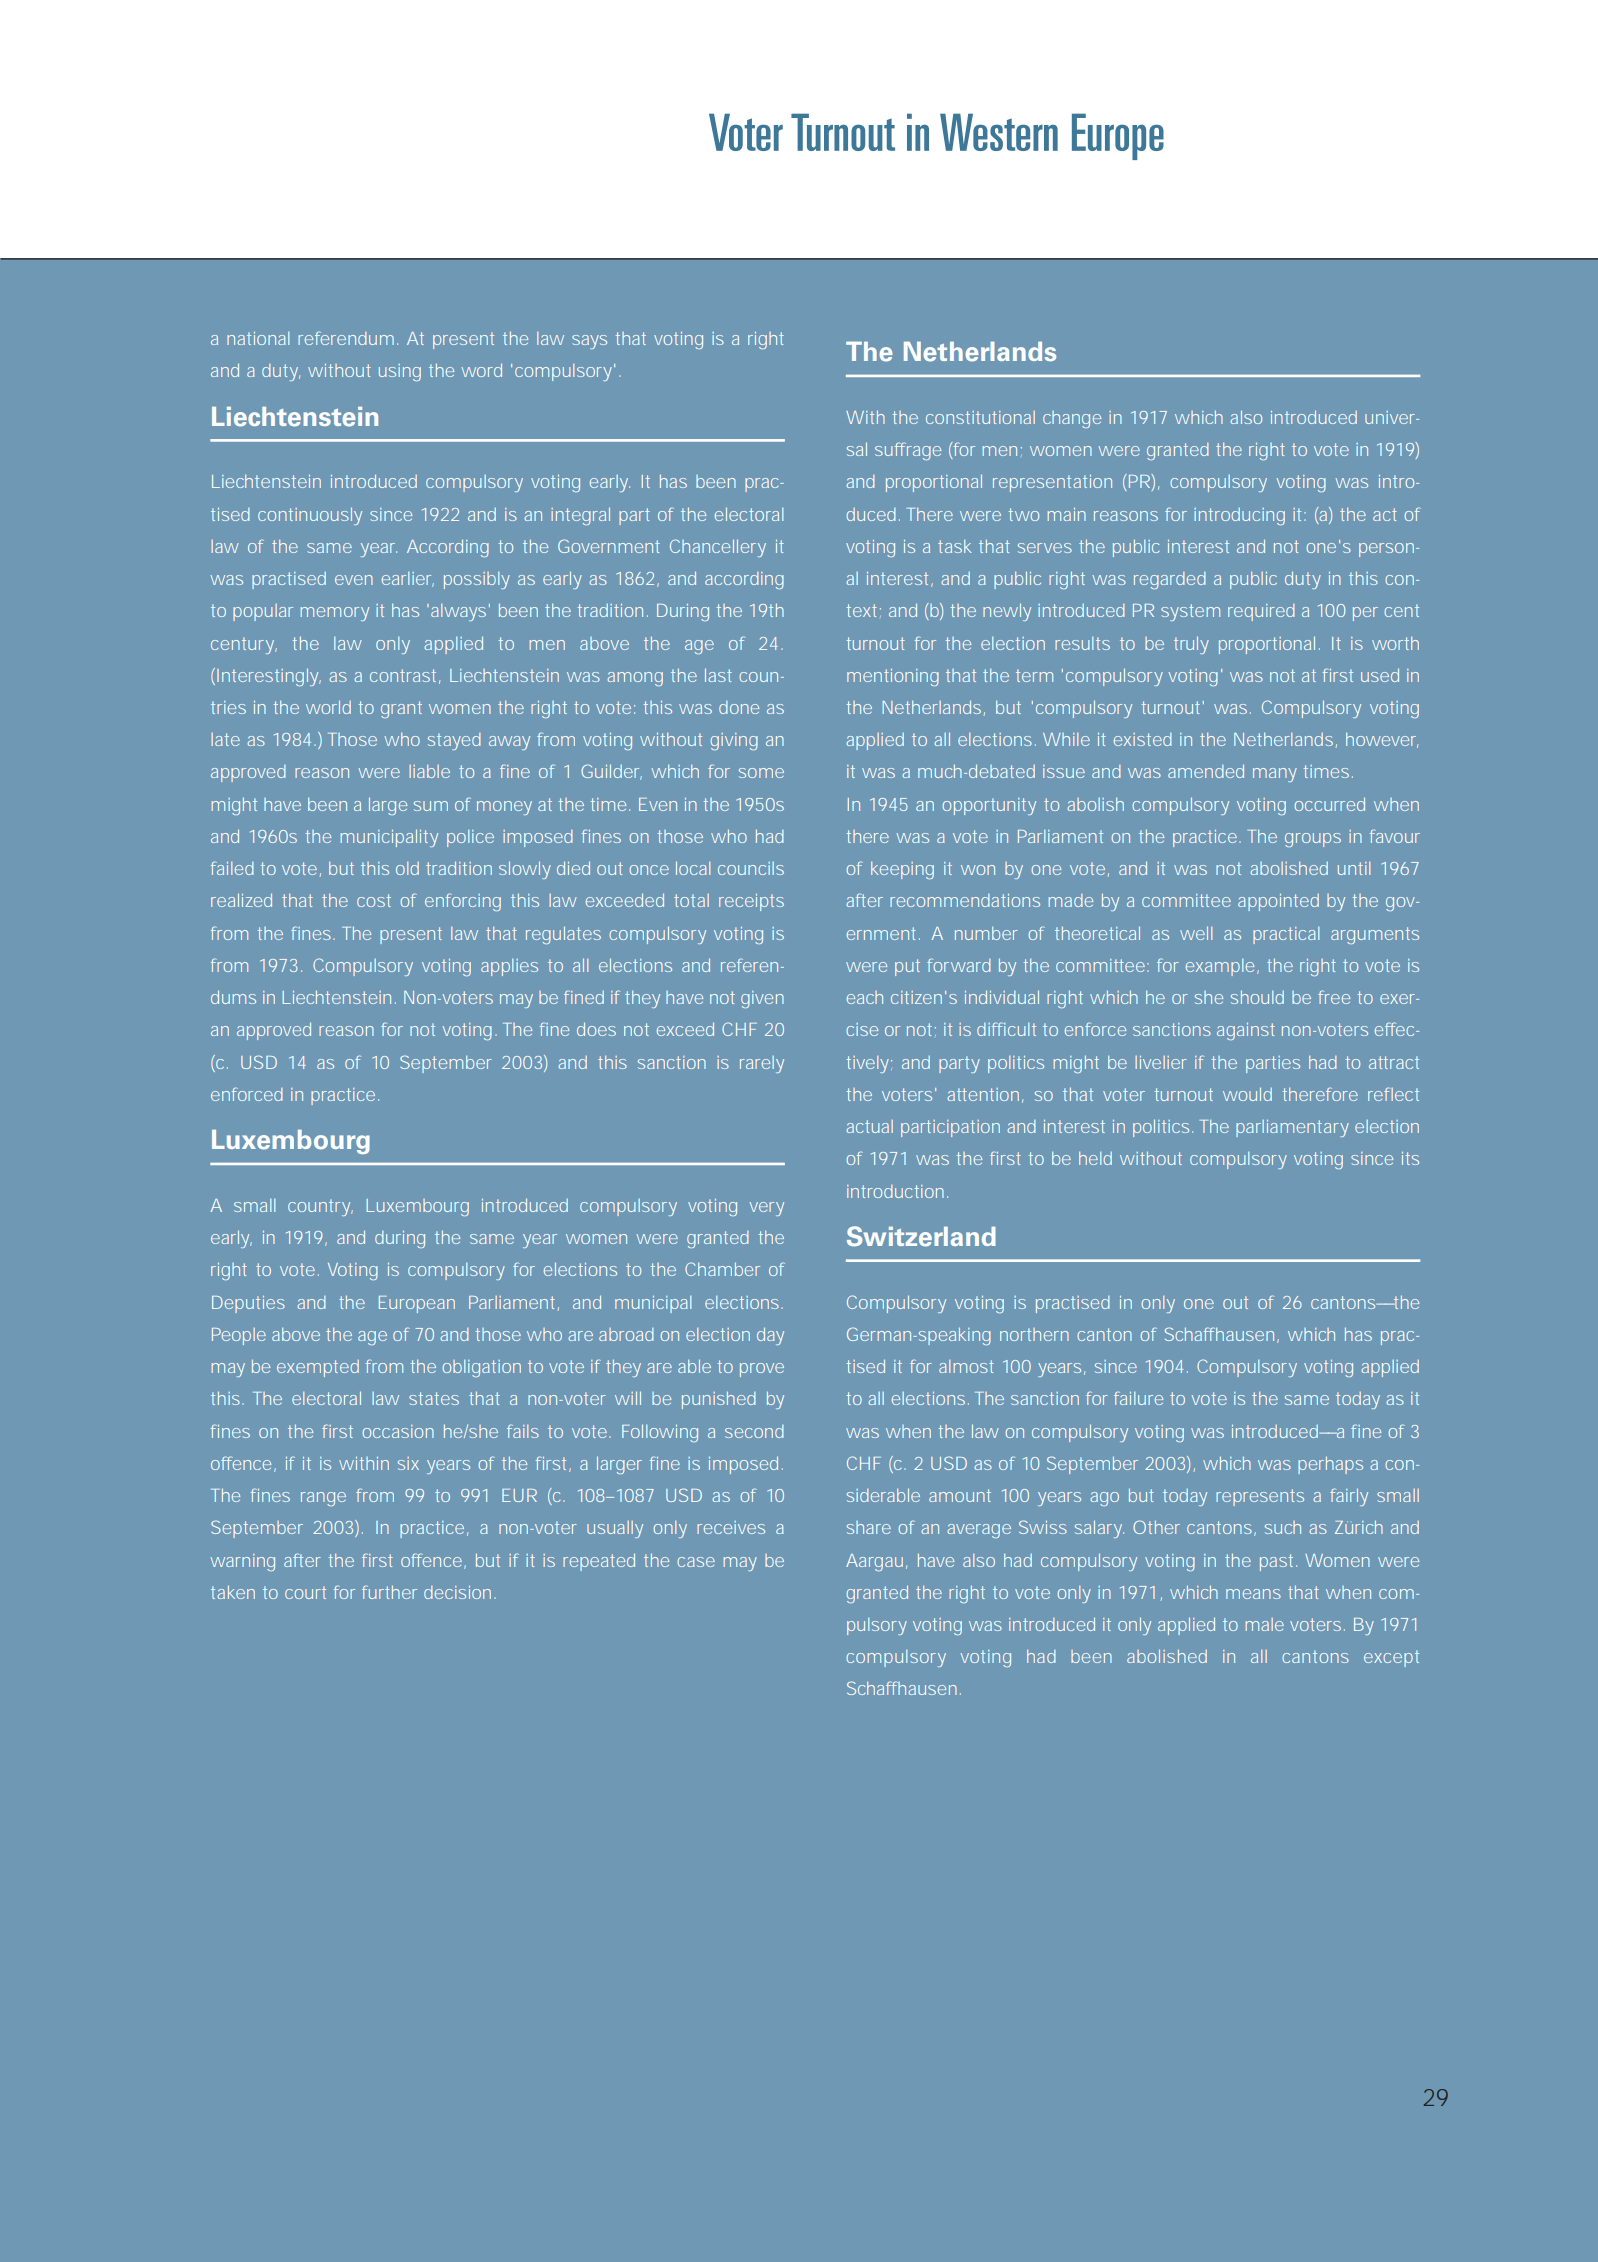 This screenshot has width=1598, height=2262. What do you see at coordinates (751, 902) in the screenshot?
I see `receipts` at bounding box center [751, 902].
